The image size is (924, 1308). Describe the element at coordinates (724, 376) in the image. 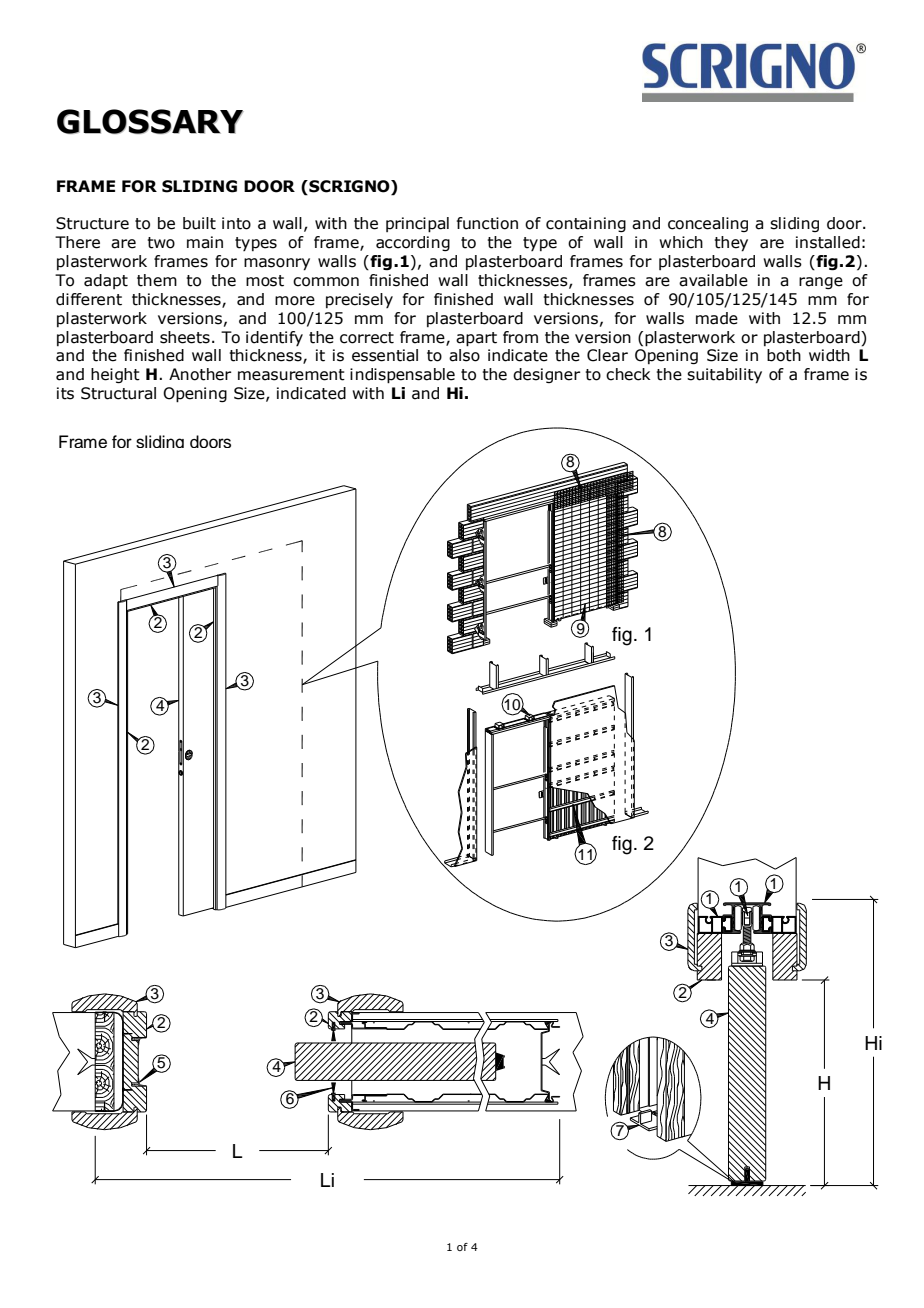

I see `suitability` at that location.
